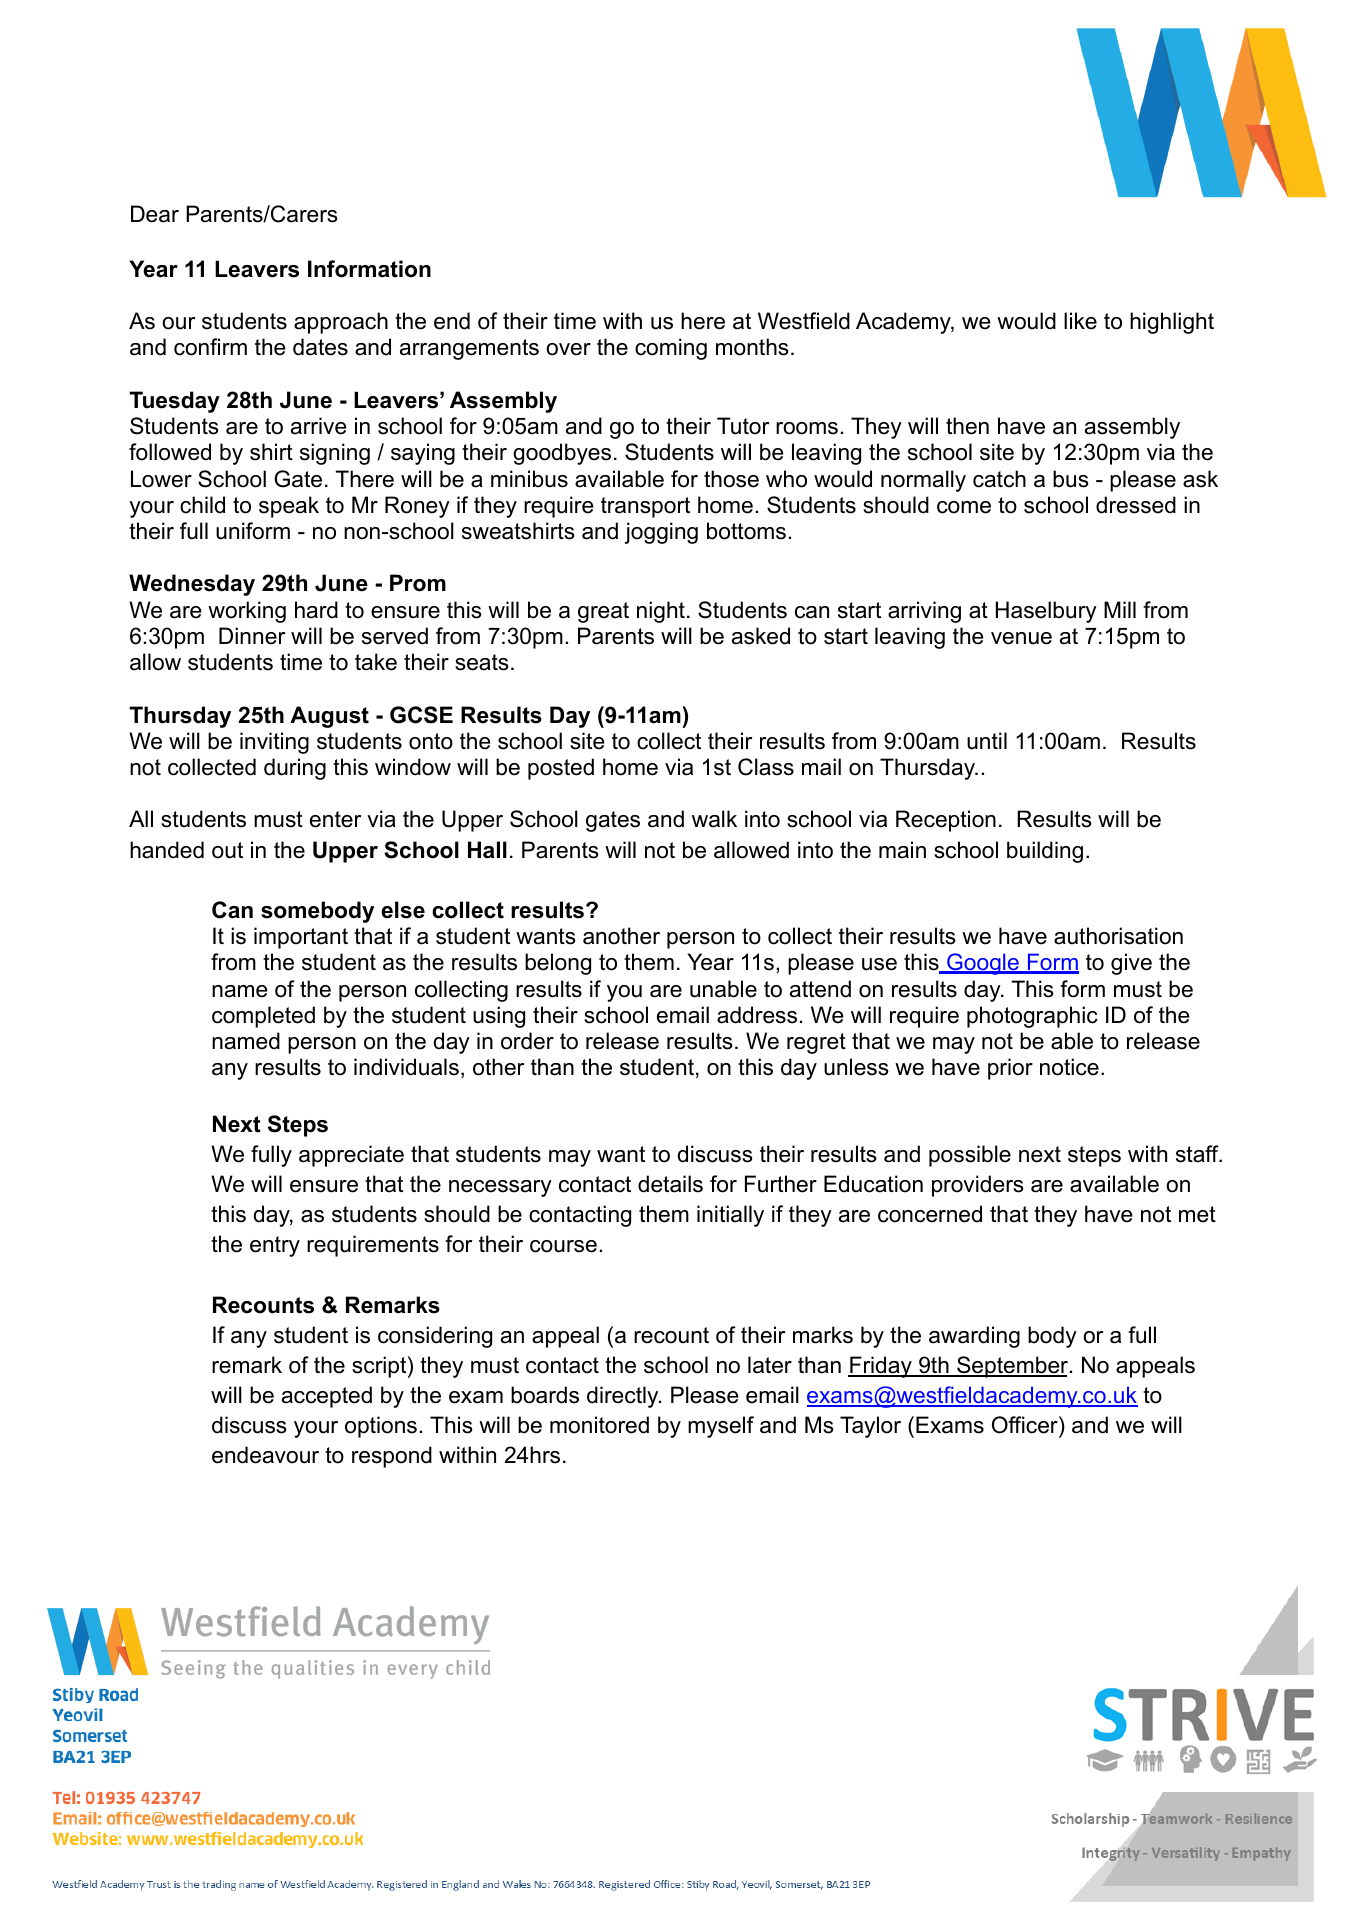  What do you see at coordinates (661, 533) in the page?
I see `jogging` at bounding box center [661, 533].
